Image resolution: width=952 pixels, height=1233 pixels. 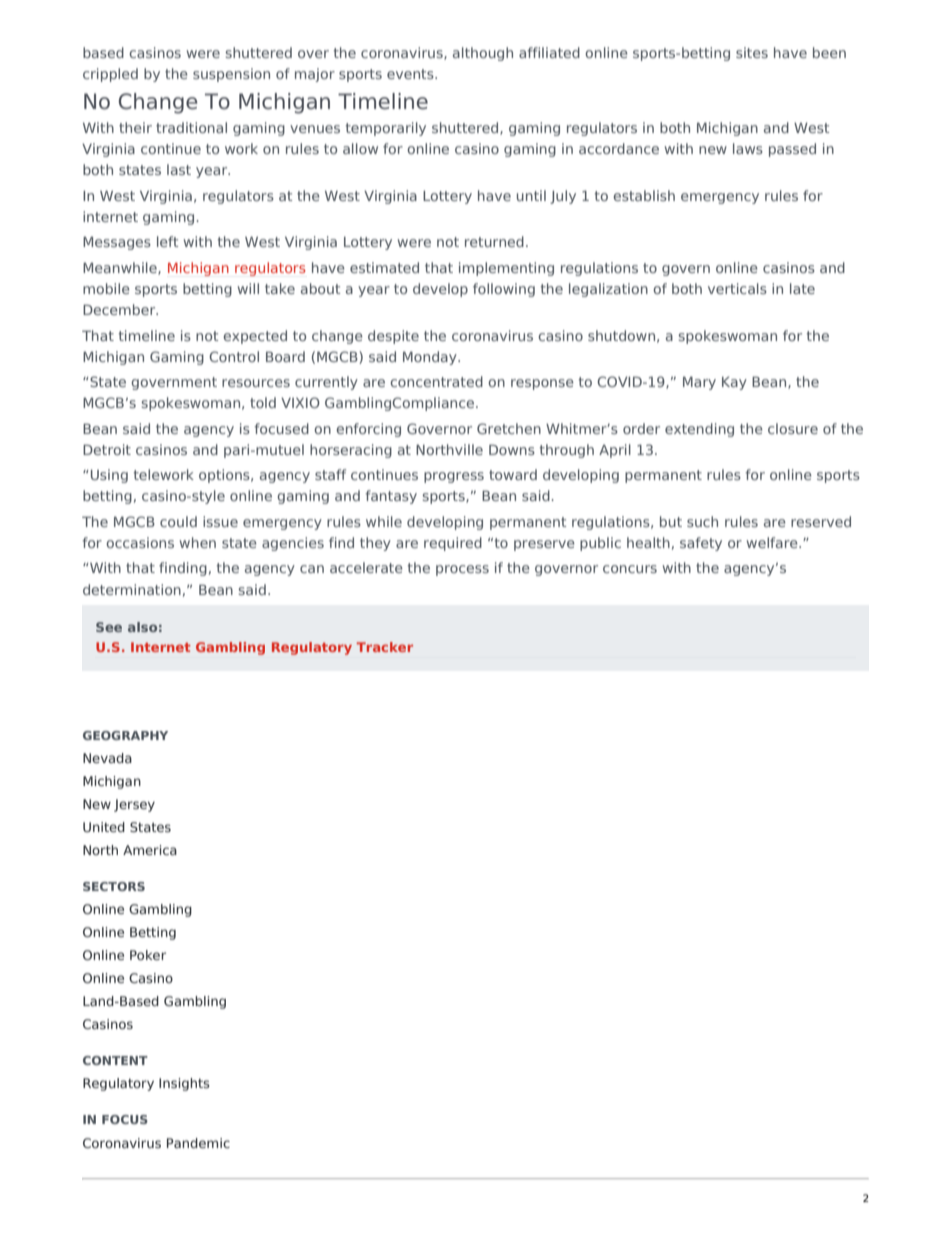 I want to click on sites, so click(x=752, y=52).
